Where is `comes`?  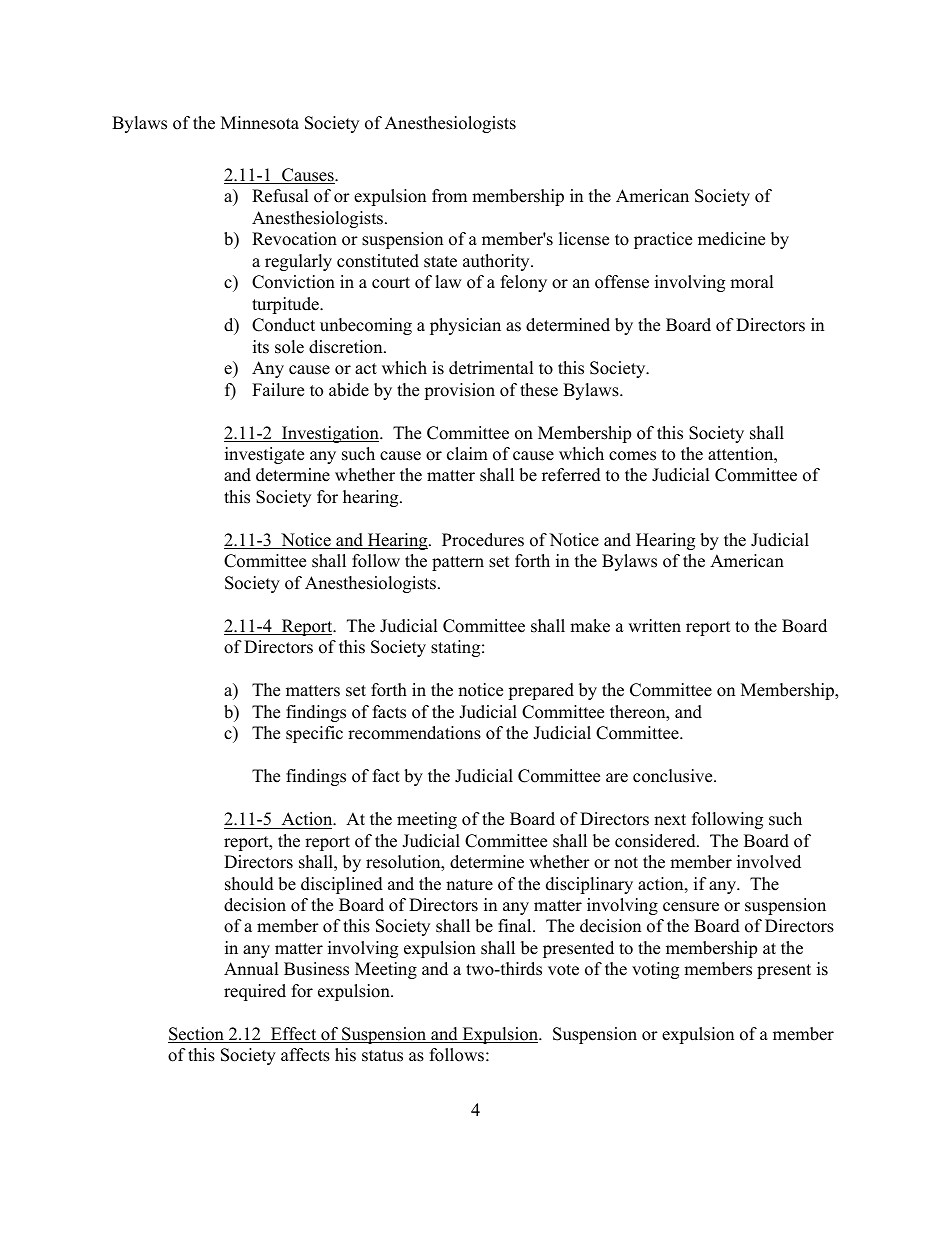 comes is located at coordinates (632, 456).
